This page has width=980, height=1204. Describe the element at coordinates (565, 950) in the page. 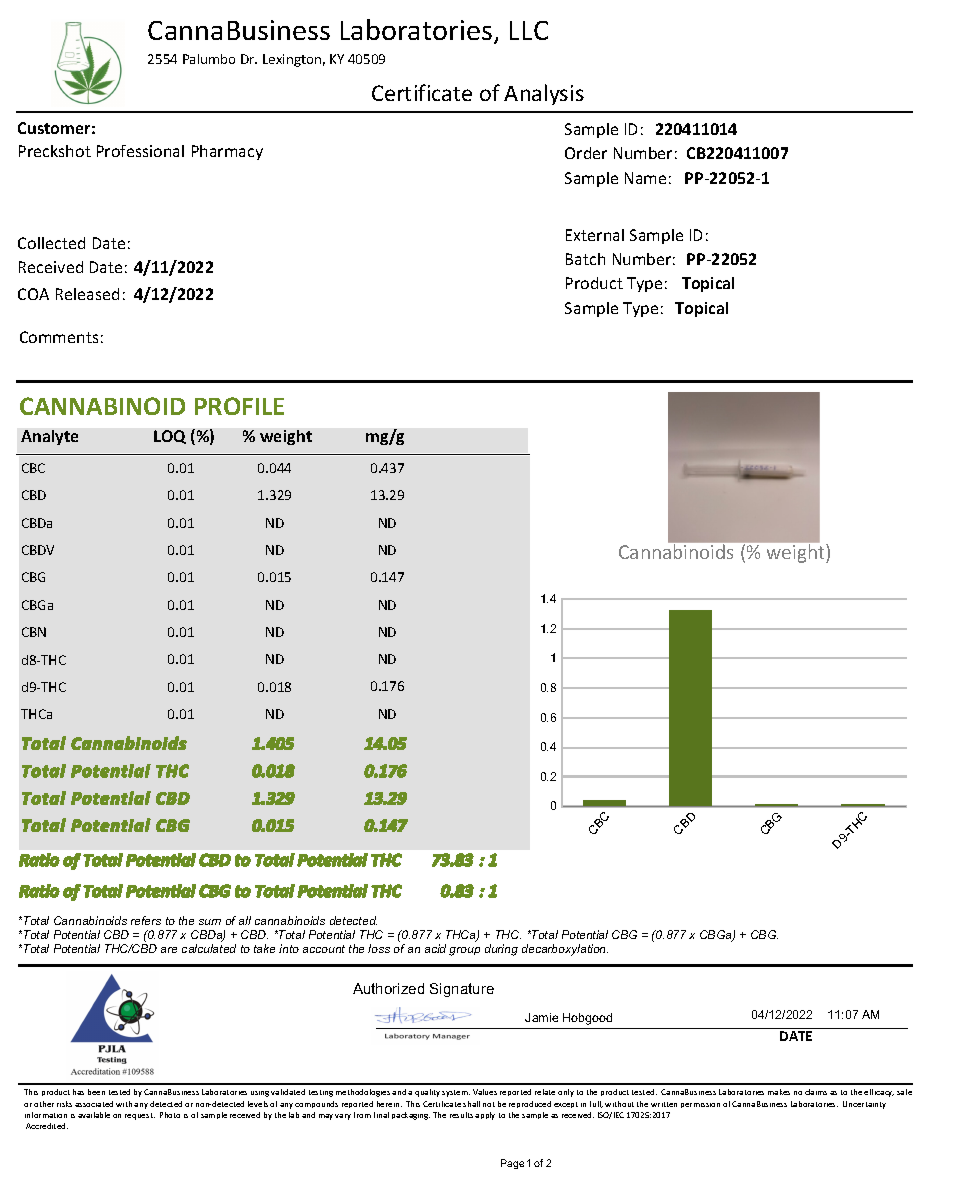

I see `decarboxylation` at that location.
